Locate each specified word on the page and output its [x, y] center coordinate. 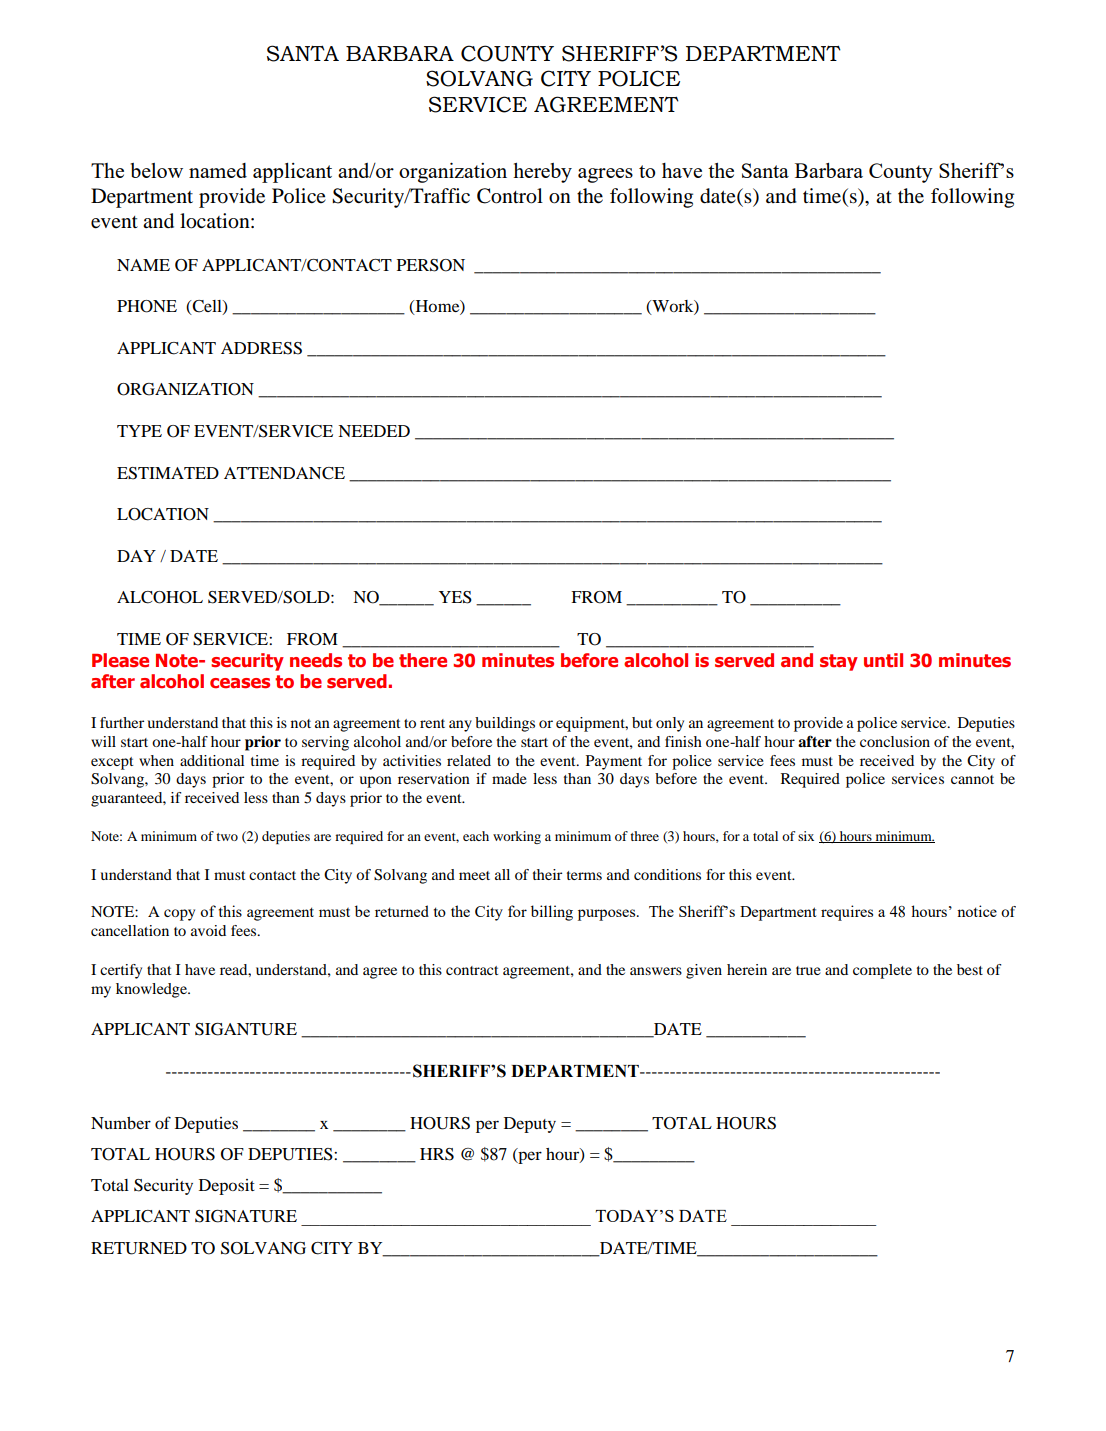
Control [510, 196]
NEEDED [374, 431]
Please [120, 660]
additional [212, 760]
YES [455, 597]
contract [472, 970]
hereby [542, 173]
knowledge [152, 990]
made [509, 778]
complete [882, 971]
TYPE [139, 431]
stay [839, 662]
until [883, 660]
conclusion [895, 741]
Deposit [227, 1187]
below [157, 170]
